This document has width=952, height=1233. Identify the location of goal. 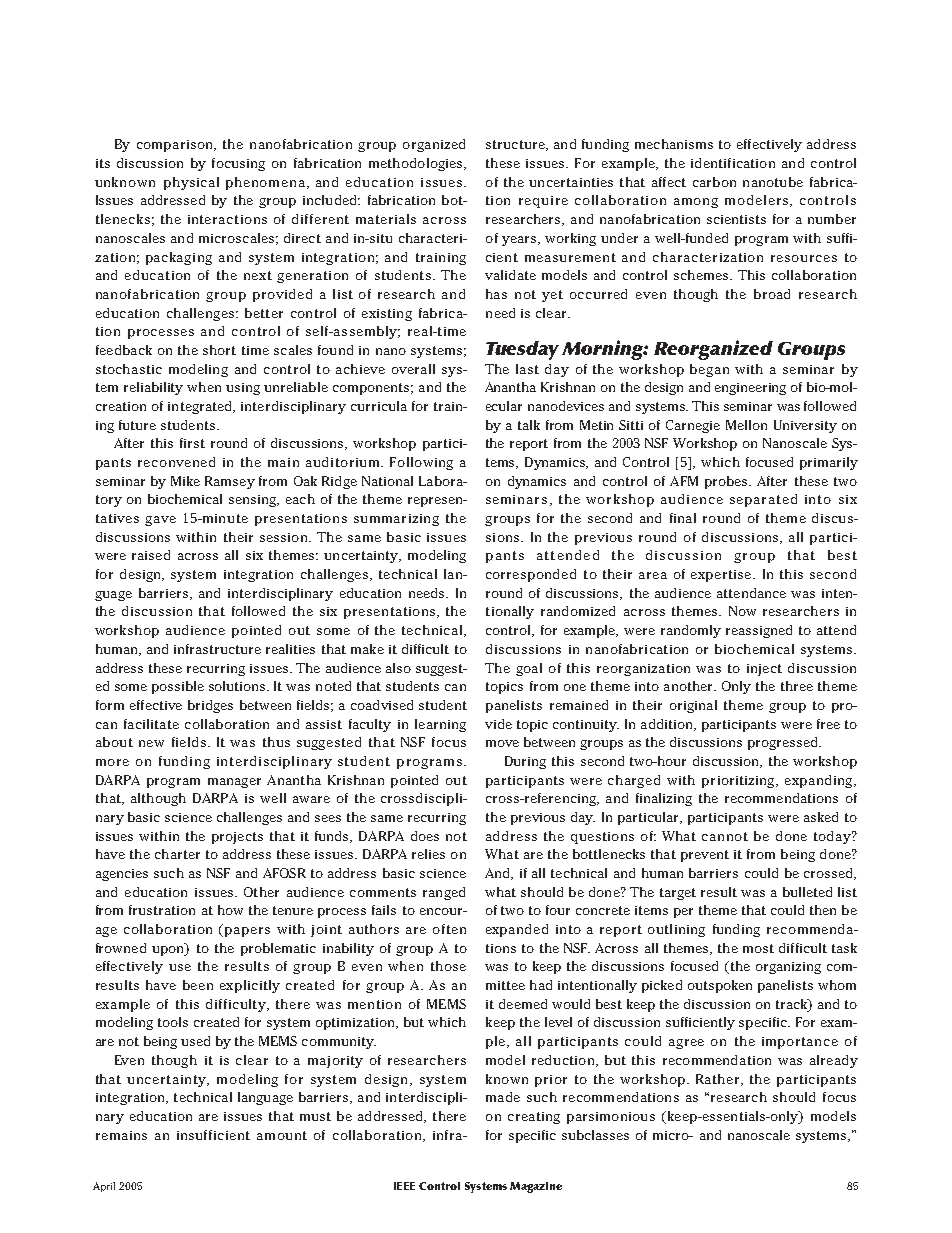
(529, 669).
